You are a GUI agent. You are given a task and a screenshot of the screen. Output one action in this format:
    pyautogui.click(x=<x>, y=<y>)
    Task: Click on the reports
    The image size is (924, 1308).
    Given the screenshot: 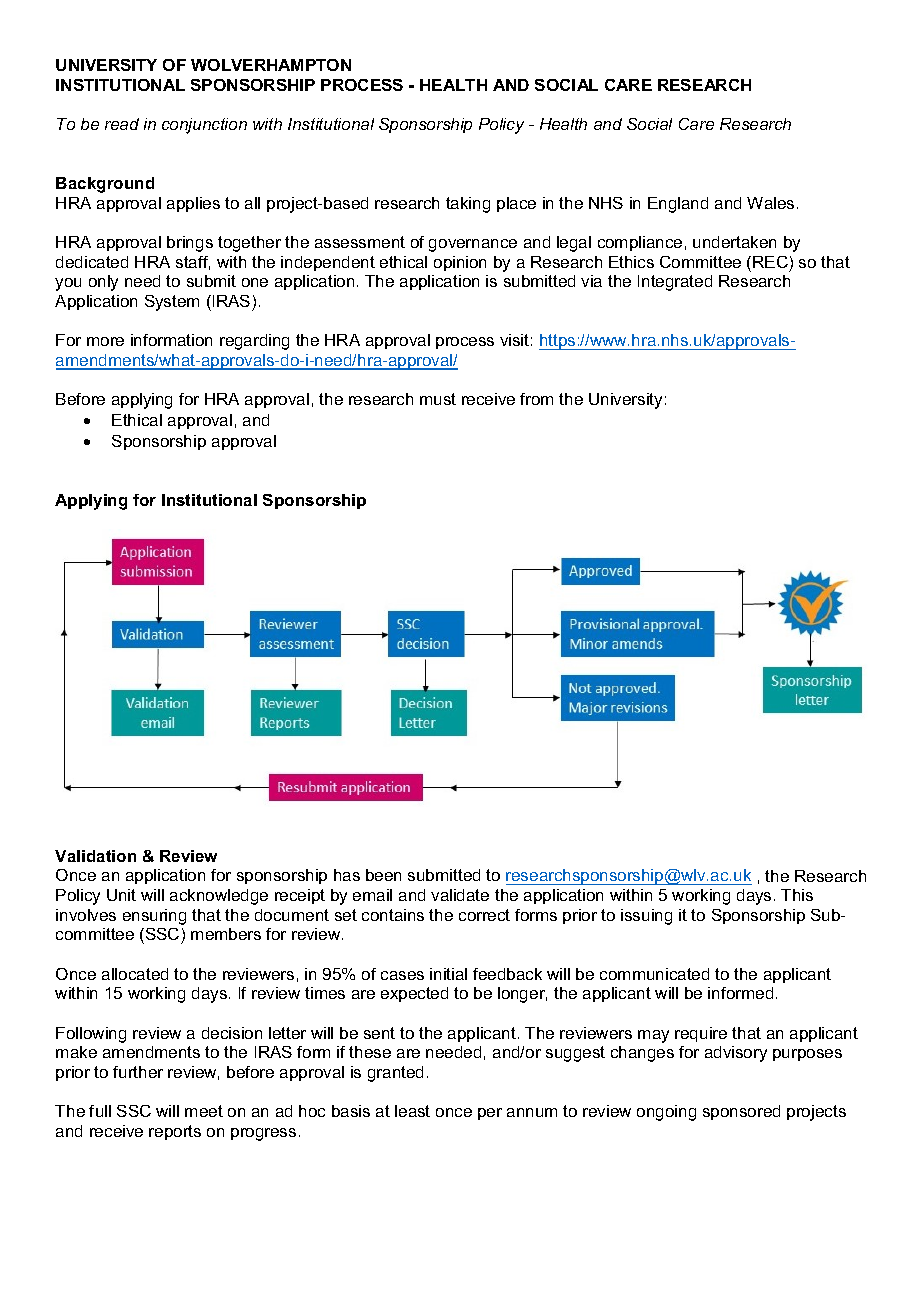 What is the action you would take?
    pyautogui.click(x=175, y=1132)
